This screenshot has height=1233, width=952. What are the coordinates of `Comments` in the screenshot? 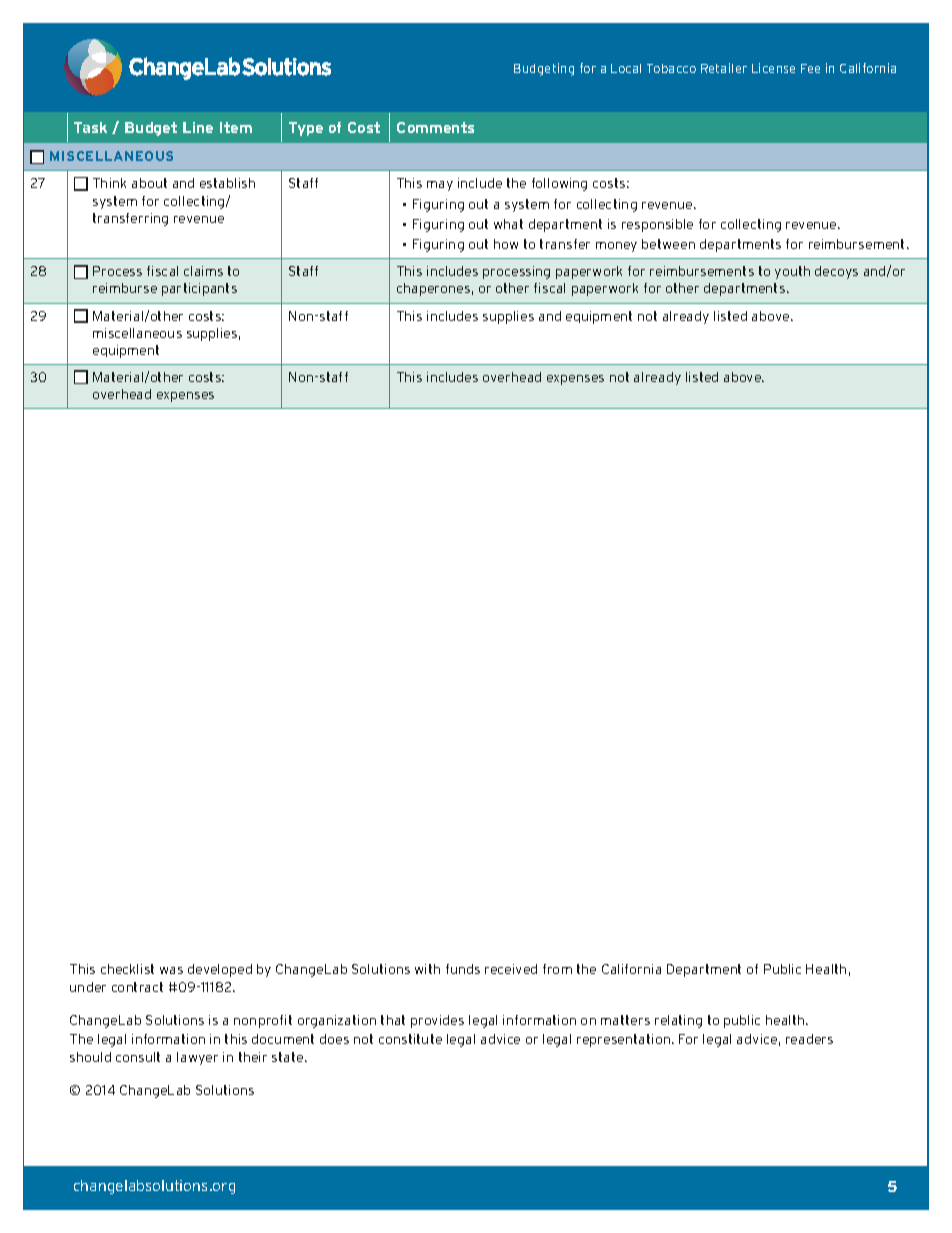 It's located at (435, 127).
